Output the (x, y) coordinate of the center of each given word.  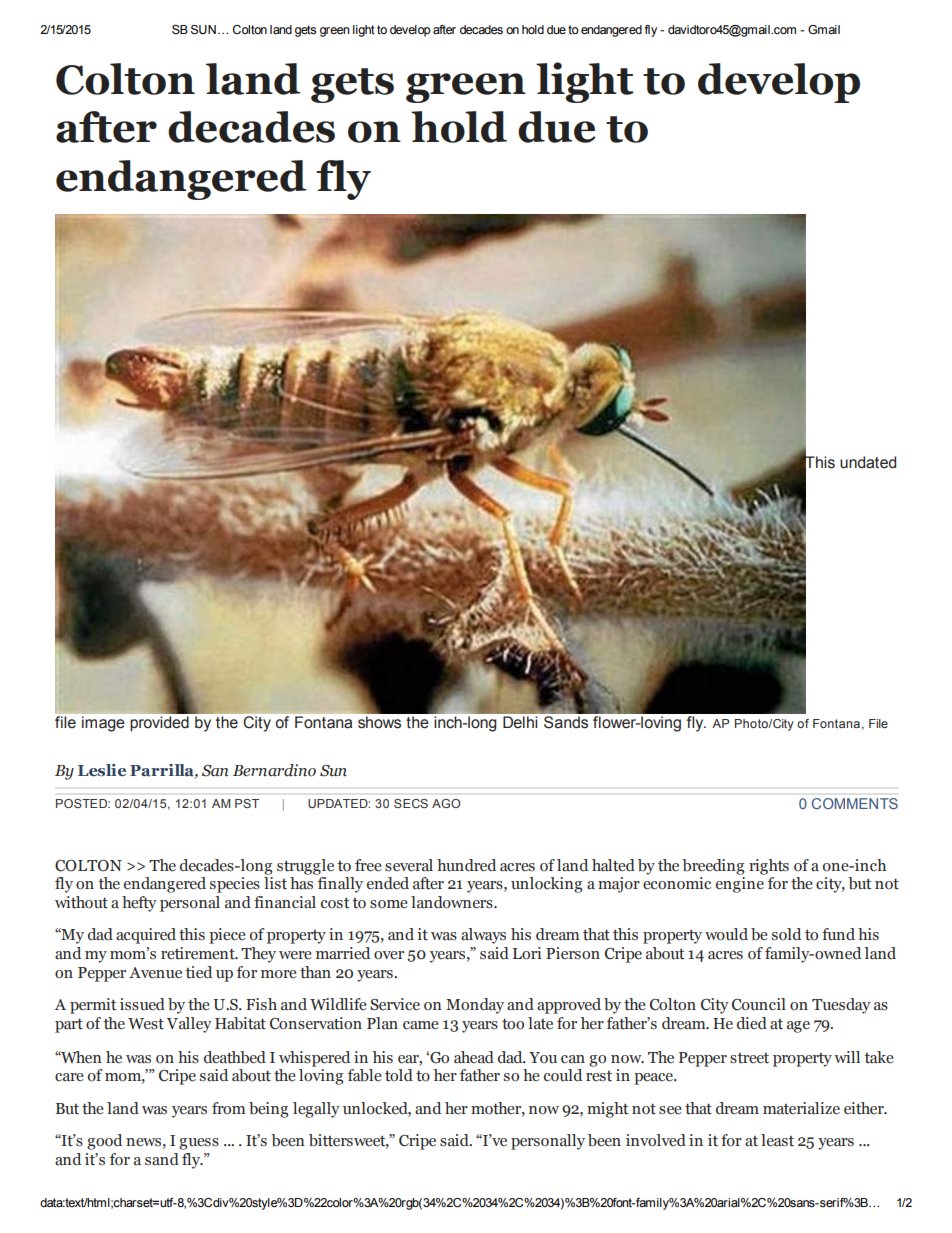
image (103, 724)
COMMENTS (855, 803)
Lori (527, 953)
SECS (411, 803)
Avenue (155, 973)
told (399, 1075)
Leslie (102, 770)
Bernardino (274, 770)
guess (199, 1144)
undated (868, 462)
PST (247, 803)
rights (769, 867)
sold (786, 934)
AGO (446, 803)
